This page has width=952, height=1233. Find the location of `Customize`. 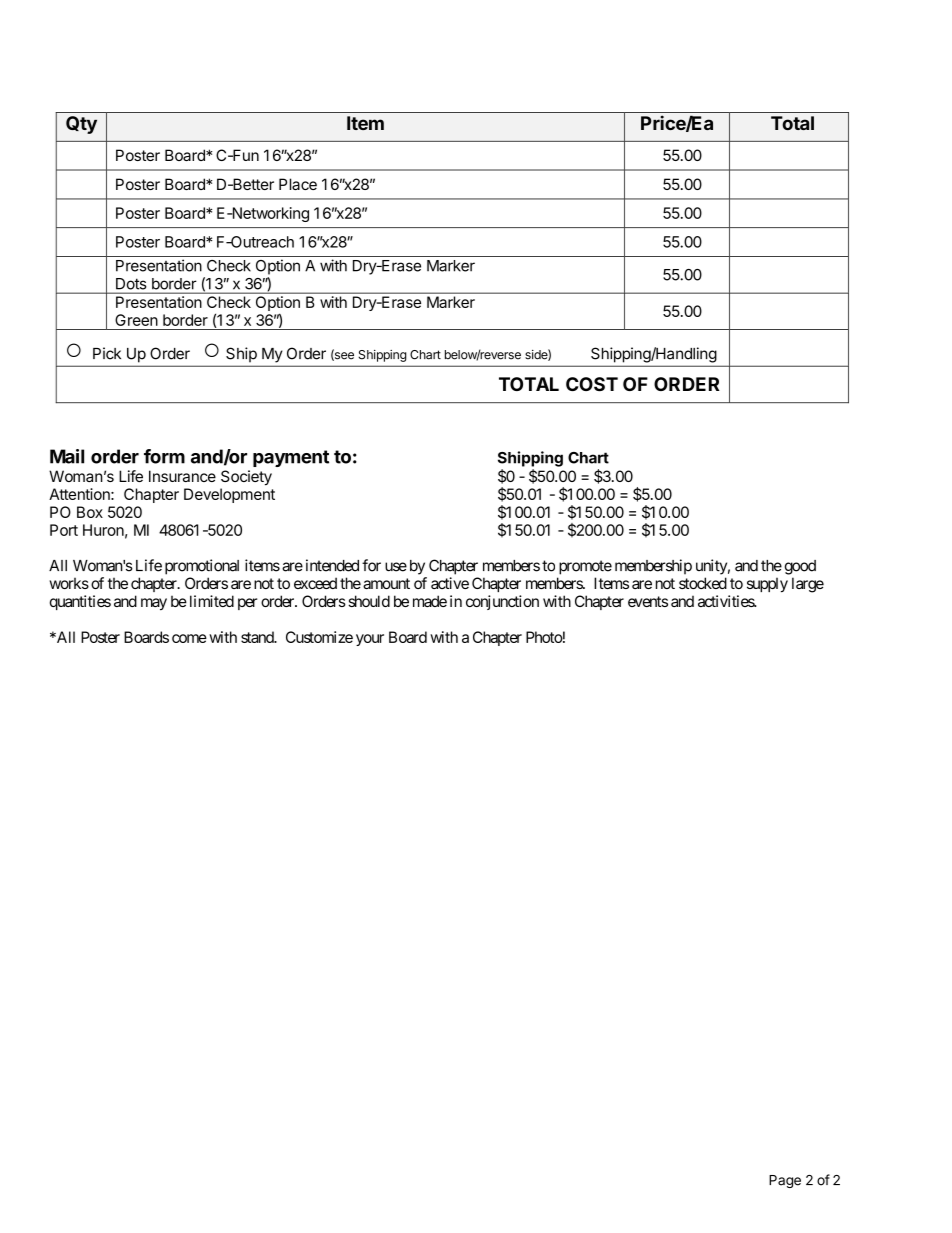

Customize is located at coordinates (319, 637).
